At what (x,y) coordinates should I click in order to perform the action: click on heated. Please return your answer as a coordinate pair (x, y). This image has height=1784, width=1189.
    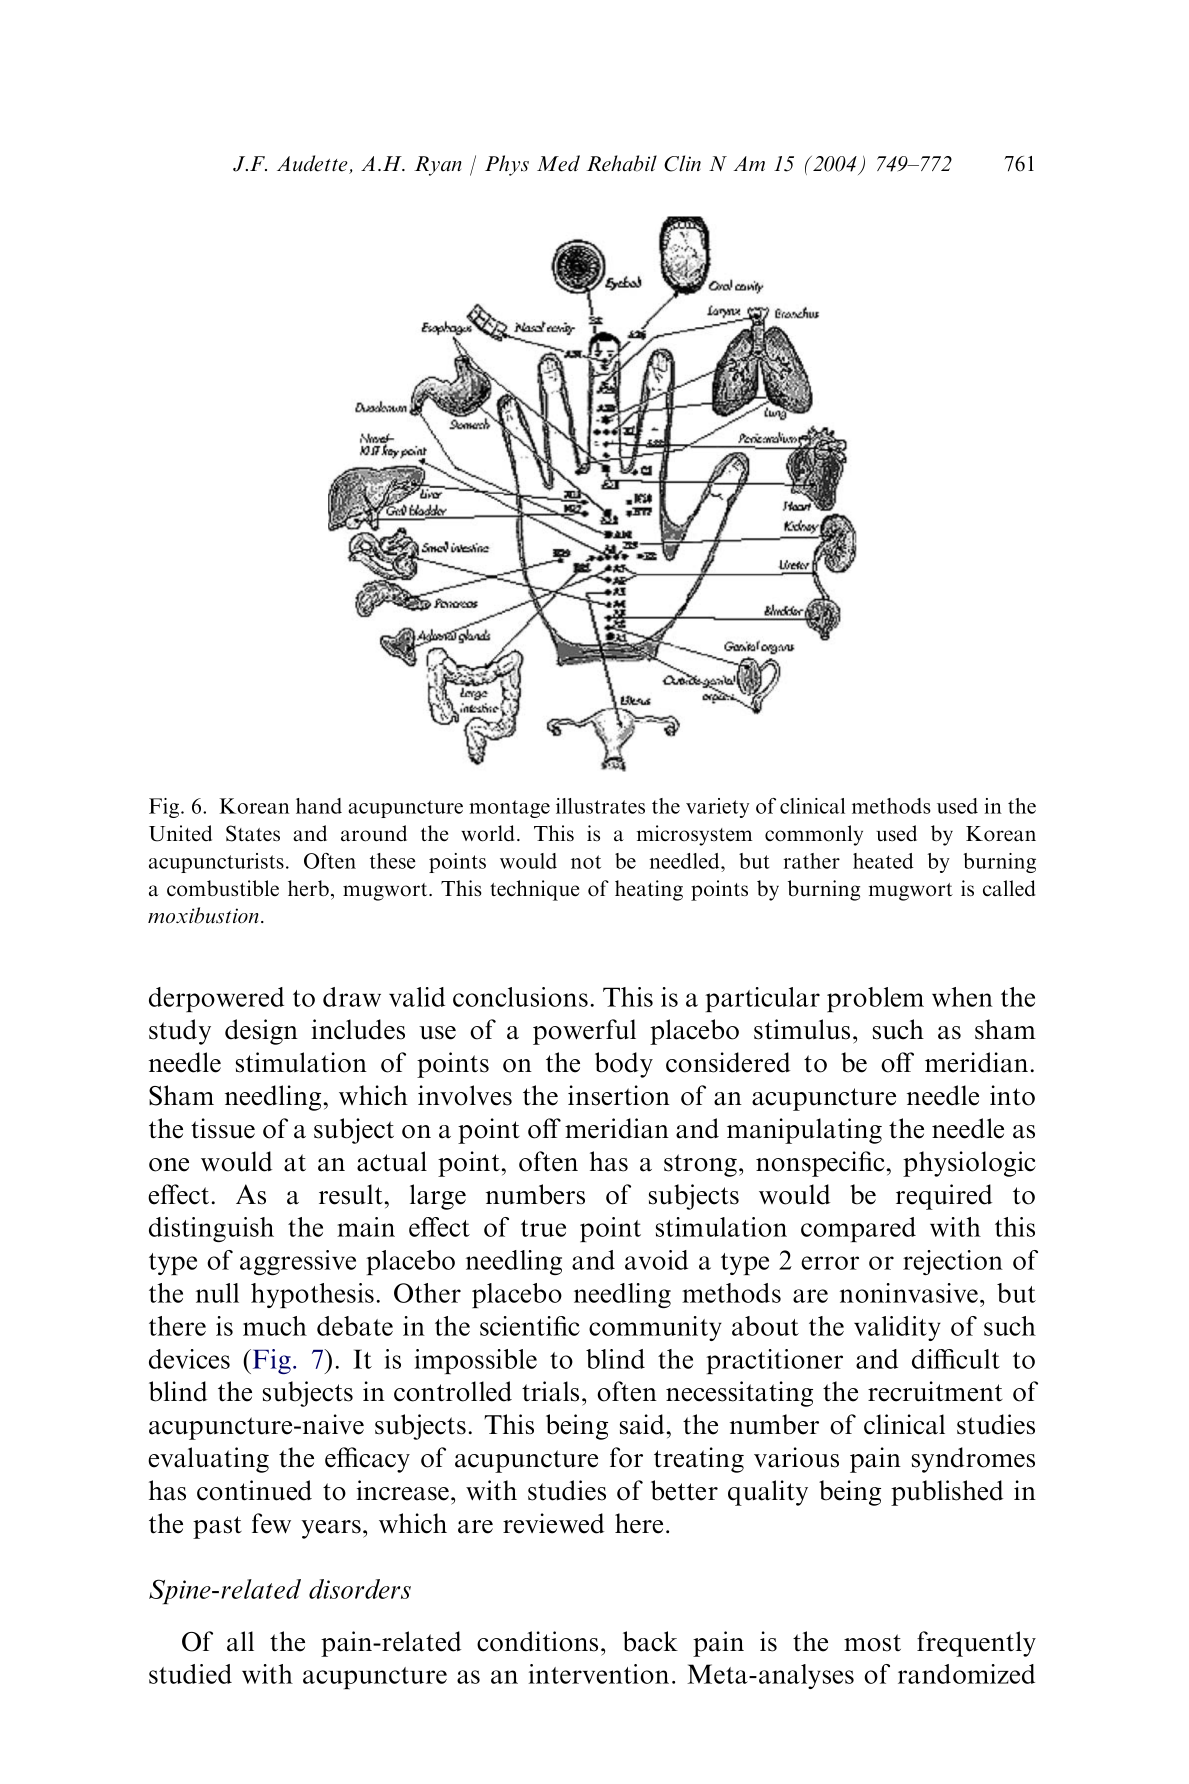
    Looking at the image, I should click on (883, 861).
